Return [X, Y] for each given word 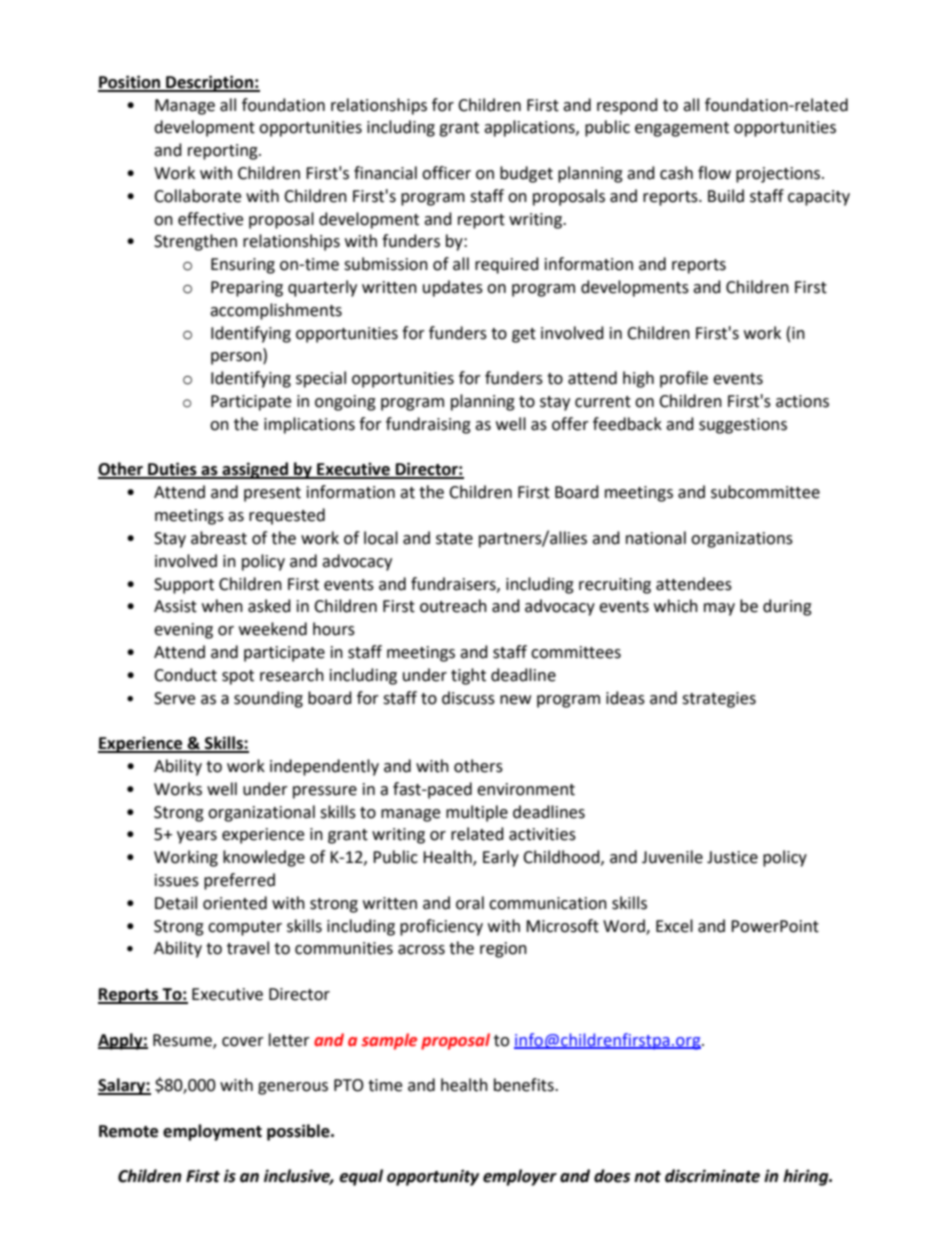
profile [684, 379]
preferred [239, 881]
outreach [453, 606]
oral [470, 903]
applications [530, 128]
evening [183, 631]
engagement [682, 129]
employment [212, 1132]
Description [209, 83]
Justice [732, 857]
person [237, 358]
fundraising [428, 425]
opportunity [433, 1177]
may [719, 609]
